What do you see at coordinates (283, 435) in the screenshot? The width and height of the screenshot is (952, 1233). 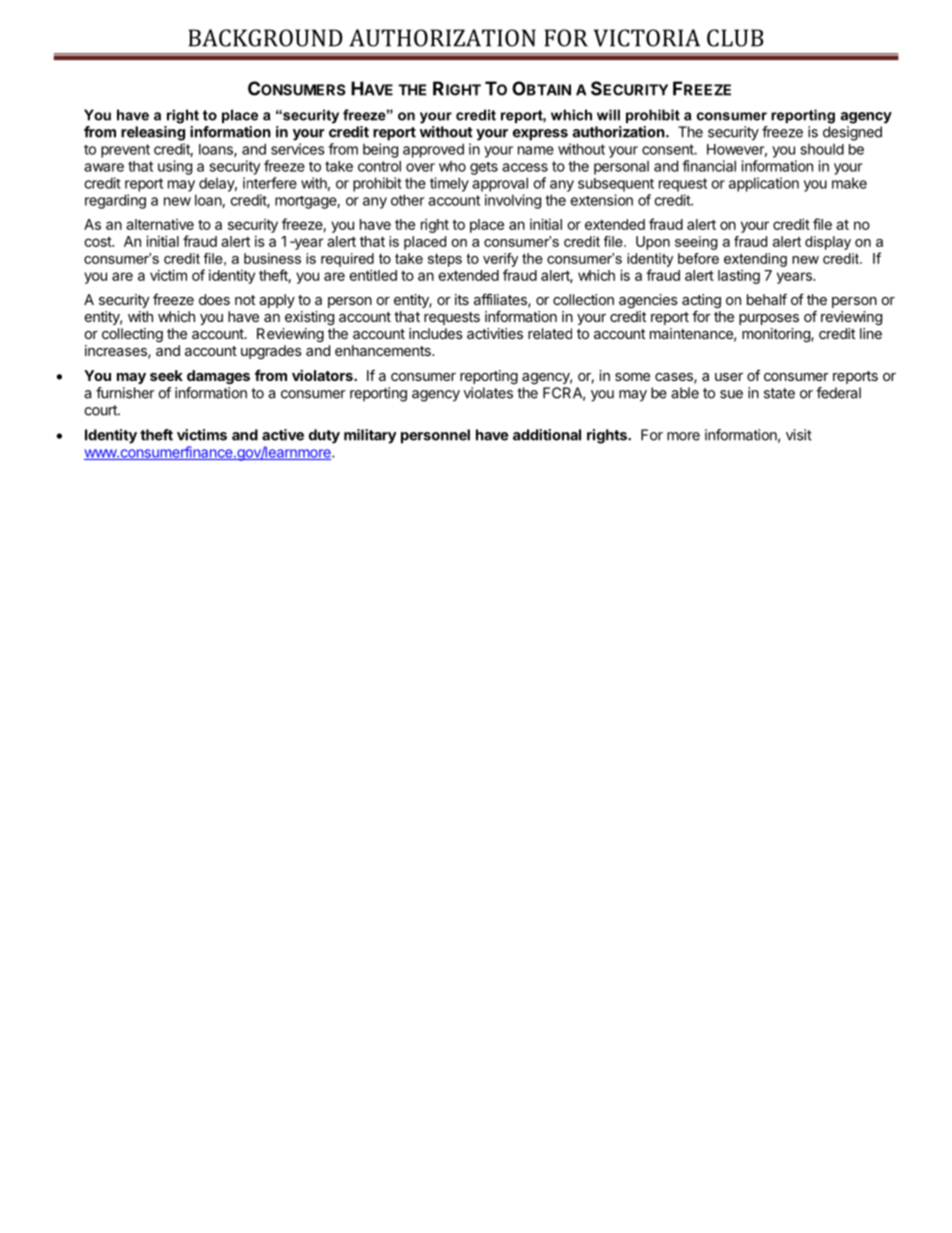 I see `active` at bounding box center [283, 435].
